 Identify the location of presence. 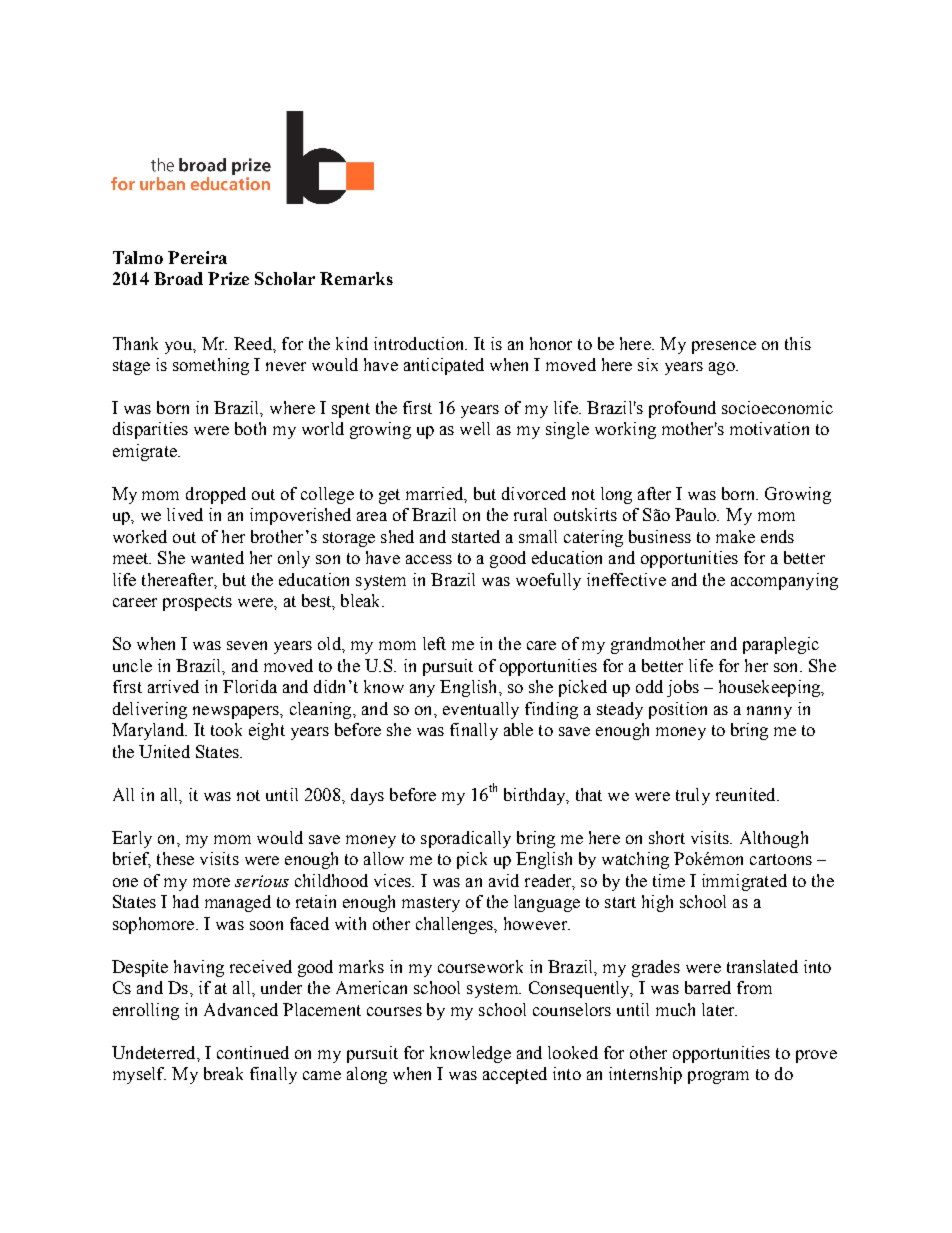
(724, 347).
